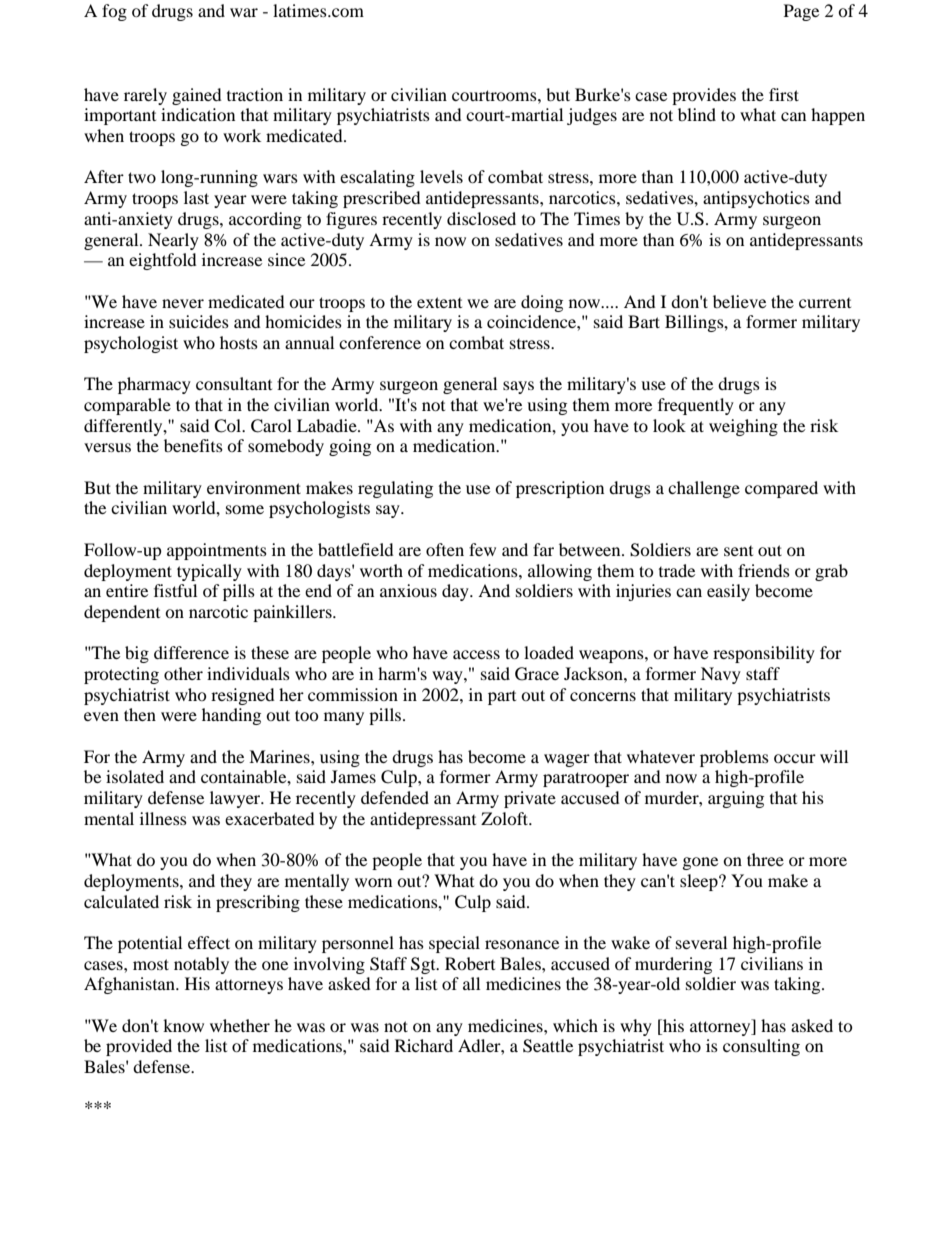  What do you see at coordinates (183, 1025) in the image?
I see `know` at bounding box center [183, 1025].
